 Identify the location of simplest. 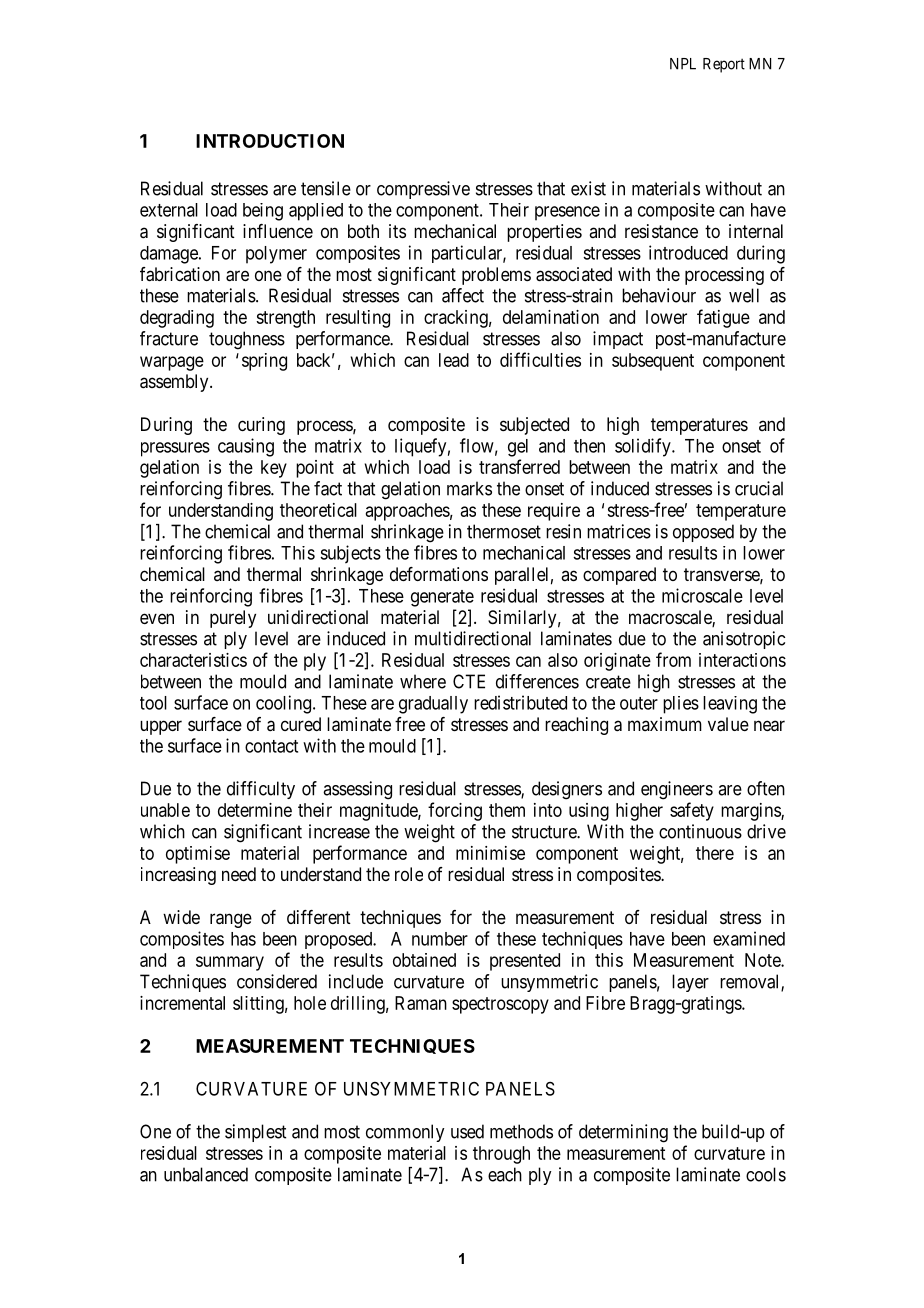
(255, 1133).
